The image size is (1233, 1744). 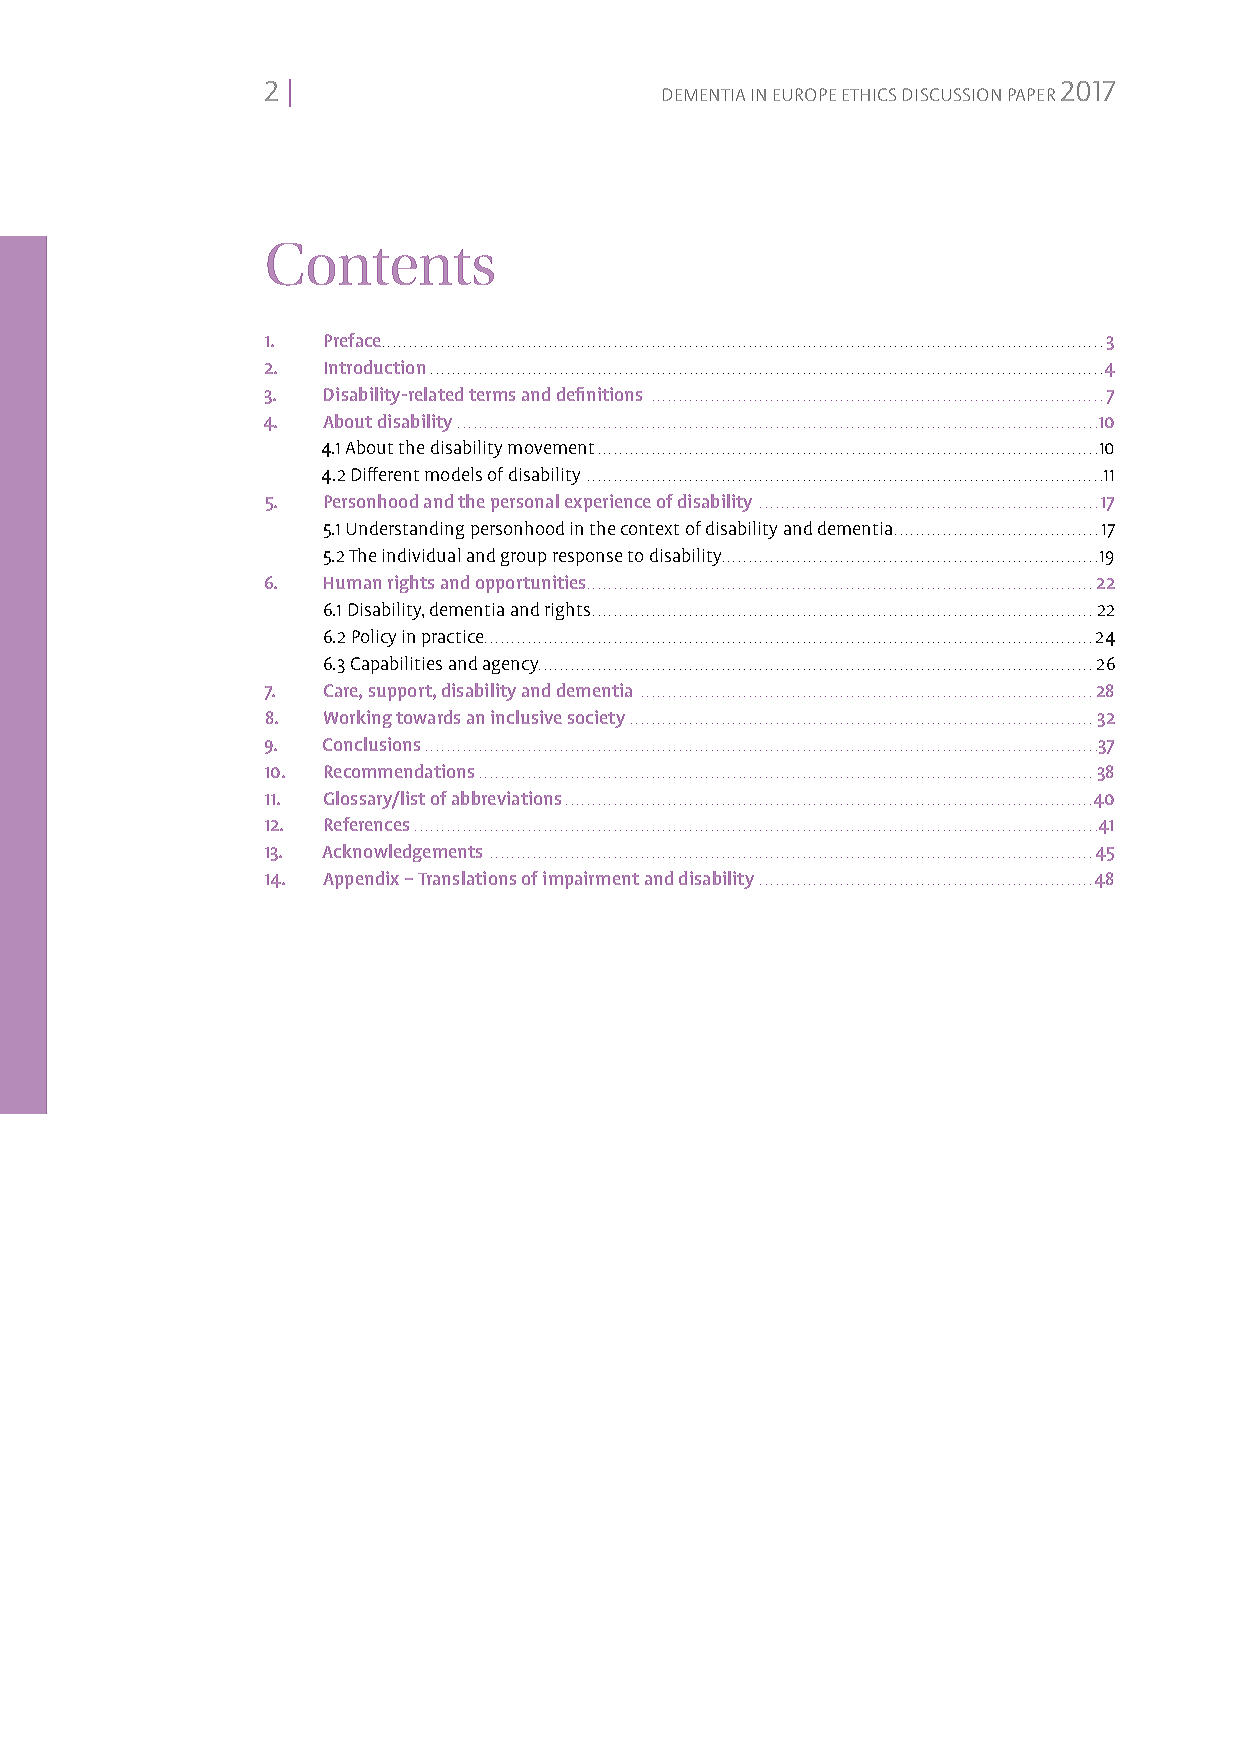 I want to click on response, so click(x=587, y=559).
